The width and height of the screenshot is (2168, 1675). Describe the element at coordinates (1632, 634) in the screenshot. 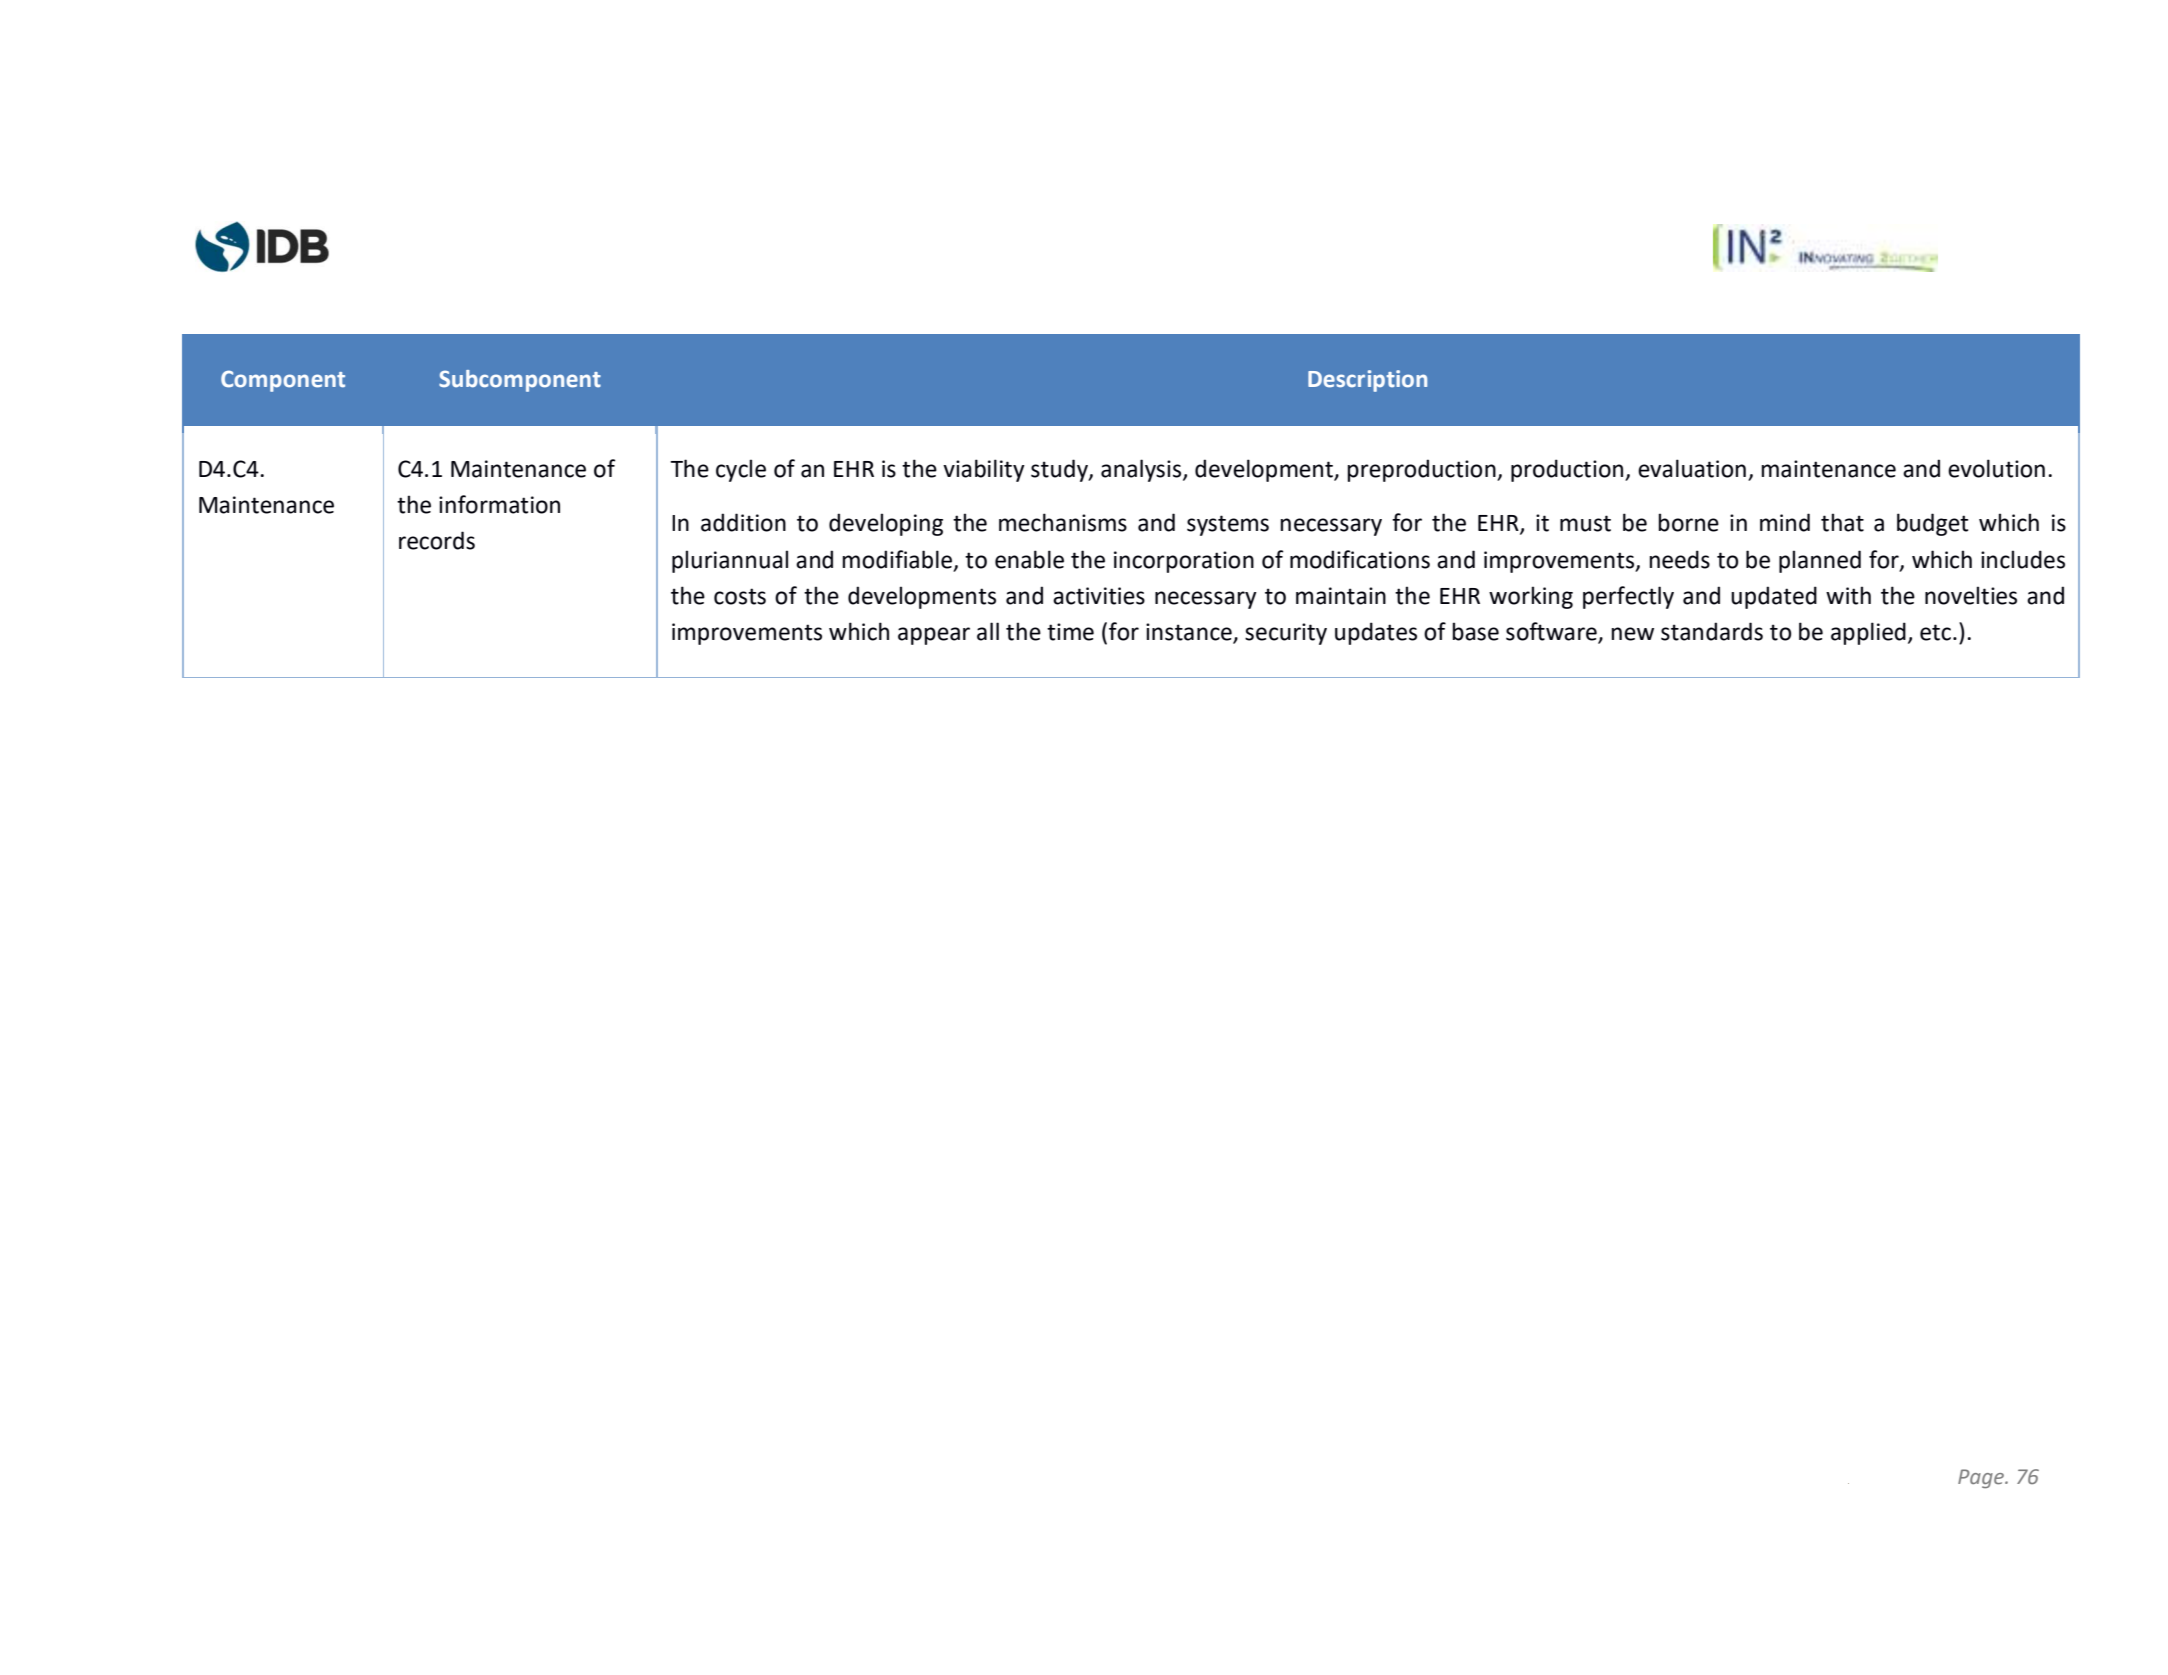

I see `new` at that location.
